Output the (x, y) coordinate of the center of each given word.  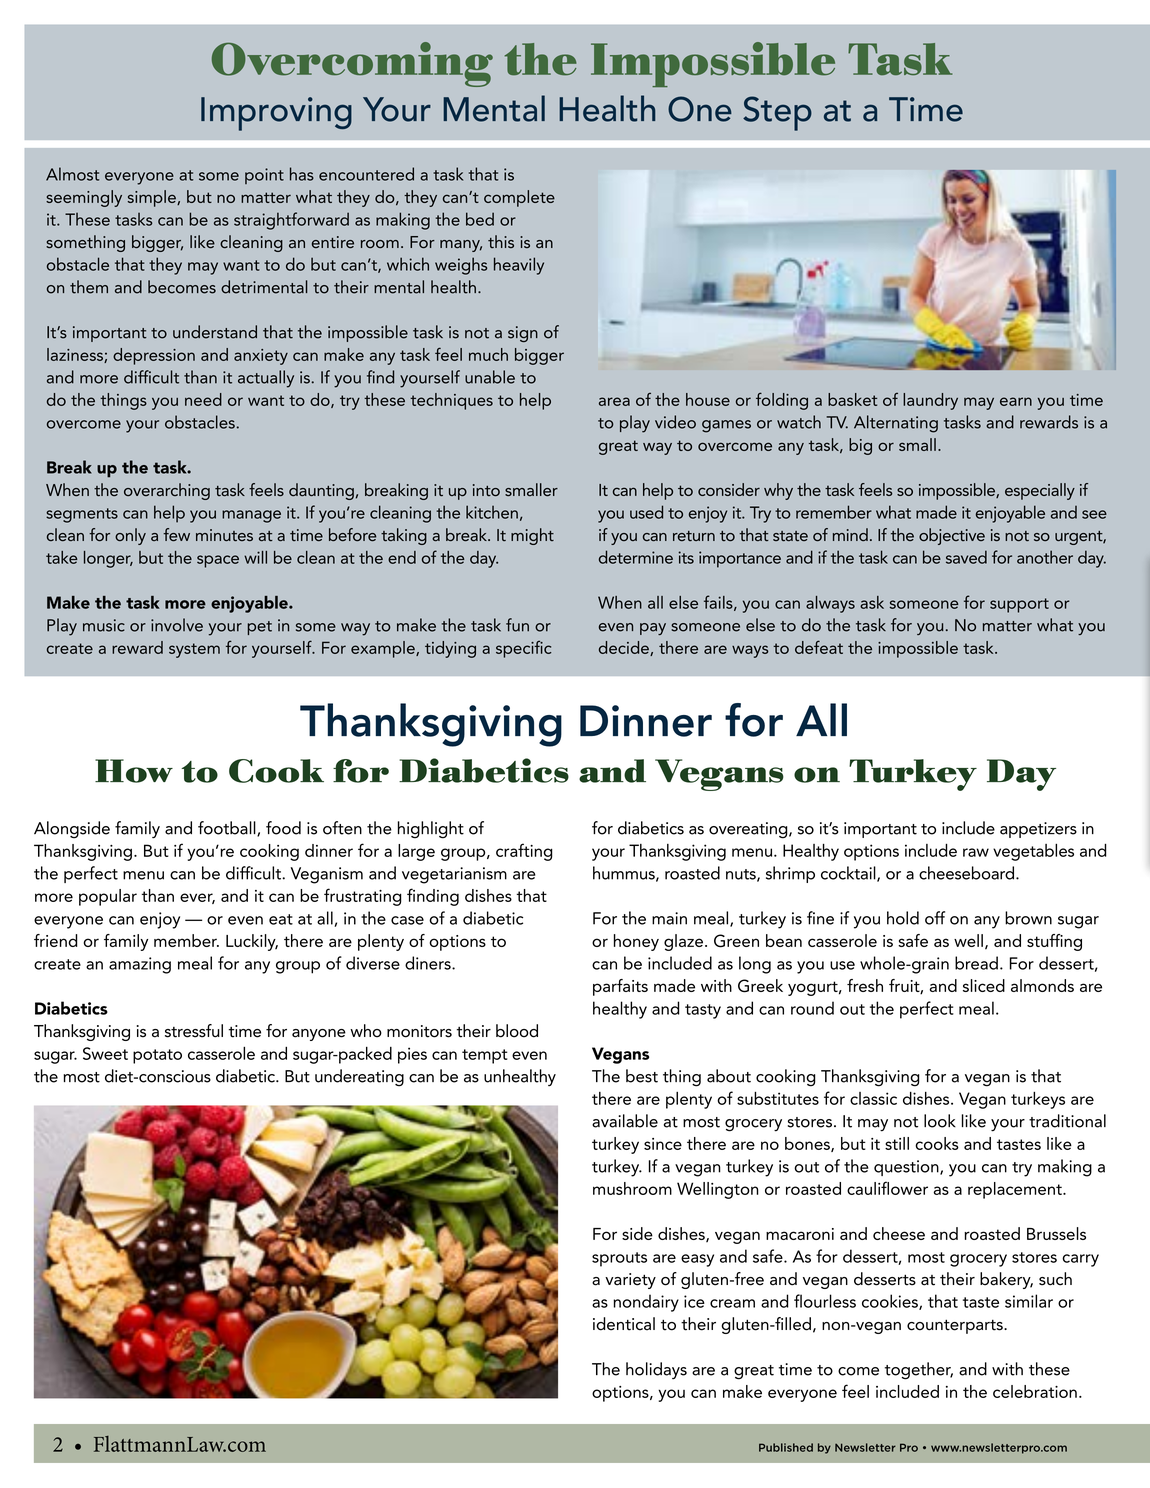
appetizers (1038, 830)
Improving (276, 114)
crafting (524, 852)
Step (777, 113)
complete (519, 198)
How (134, 771)
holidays (656, 1370)
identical (624, 1324)
